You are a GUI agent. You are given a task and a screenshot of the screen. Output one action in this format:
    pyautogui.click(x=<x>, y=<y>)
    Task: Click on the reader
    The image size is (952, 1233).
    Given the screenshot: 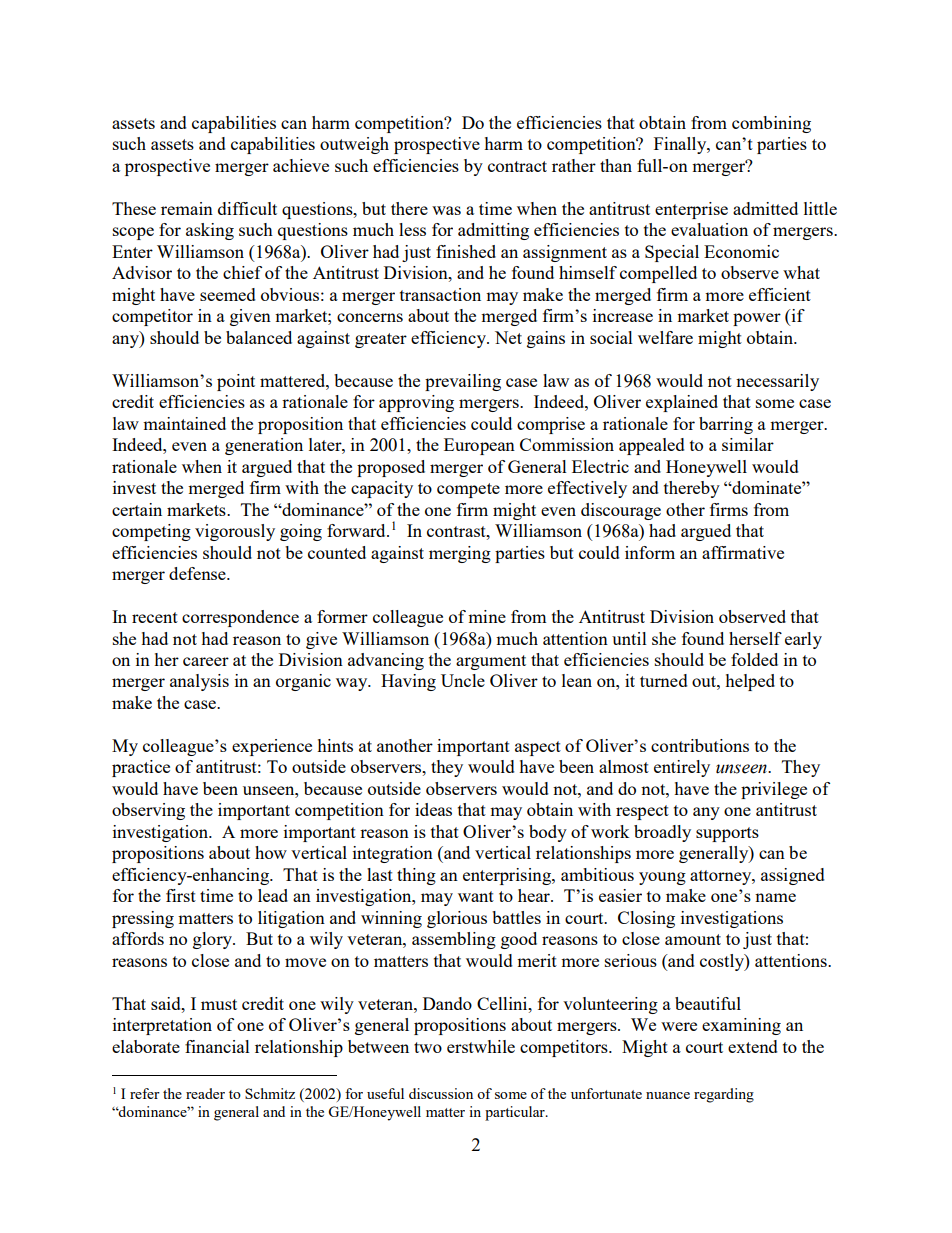 What is the action you would take?
    pyautogui.click(x=205, y=1093)
